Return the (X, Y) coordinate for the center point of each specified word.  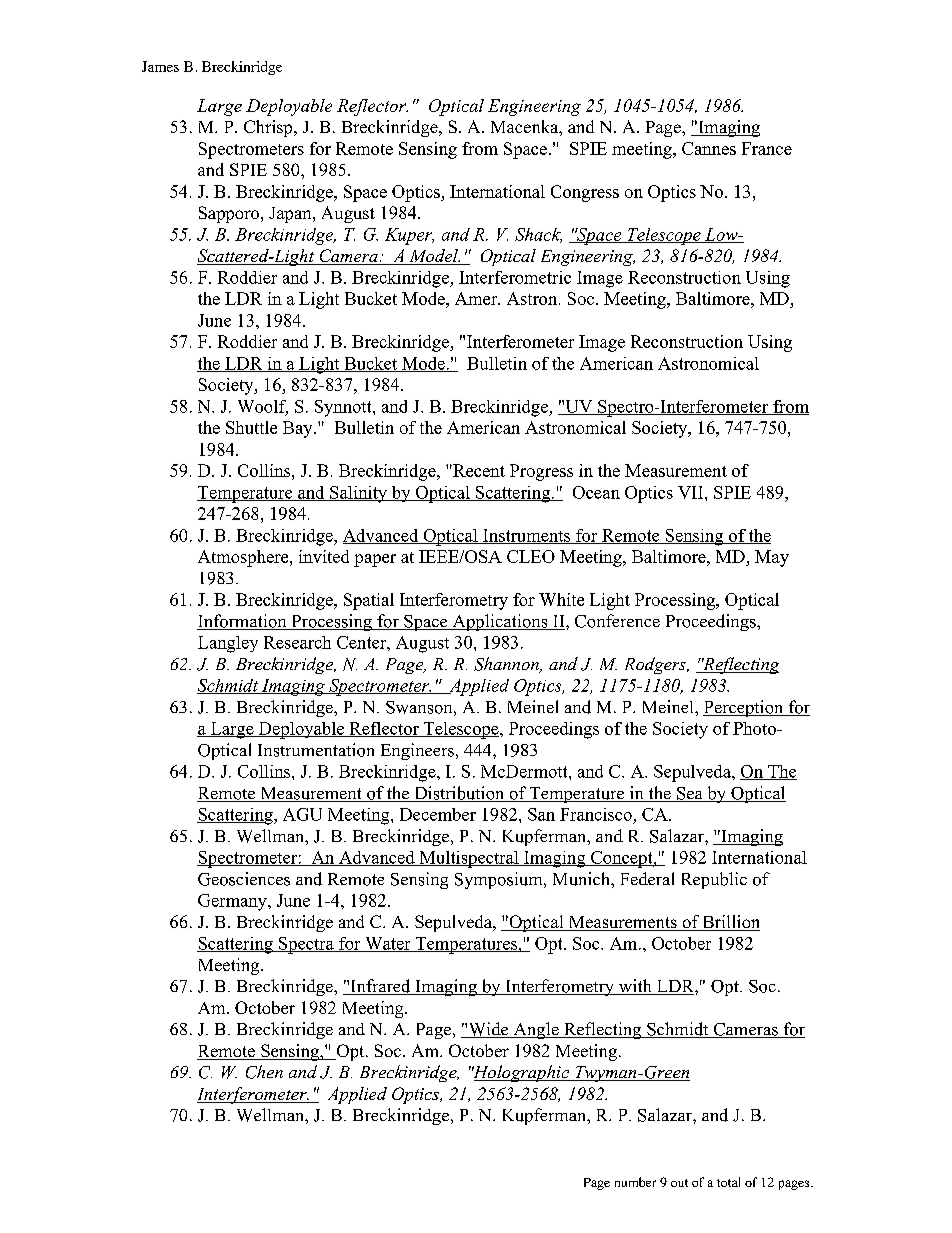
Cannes (709, 148)
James (160, 66)
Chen (264, 1072)
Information (243, 622)
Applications (500, 622)
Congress (585, 193)
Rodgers (656, 665)
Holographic (521, 1073)
